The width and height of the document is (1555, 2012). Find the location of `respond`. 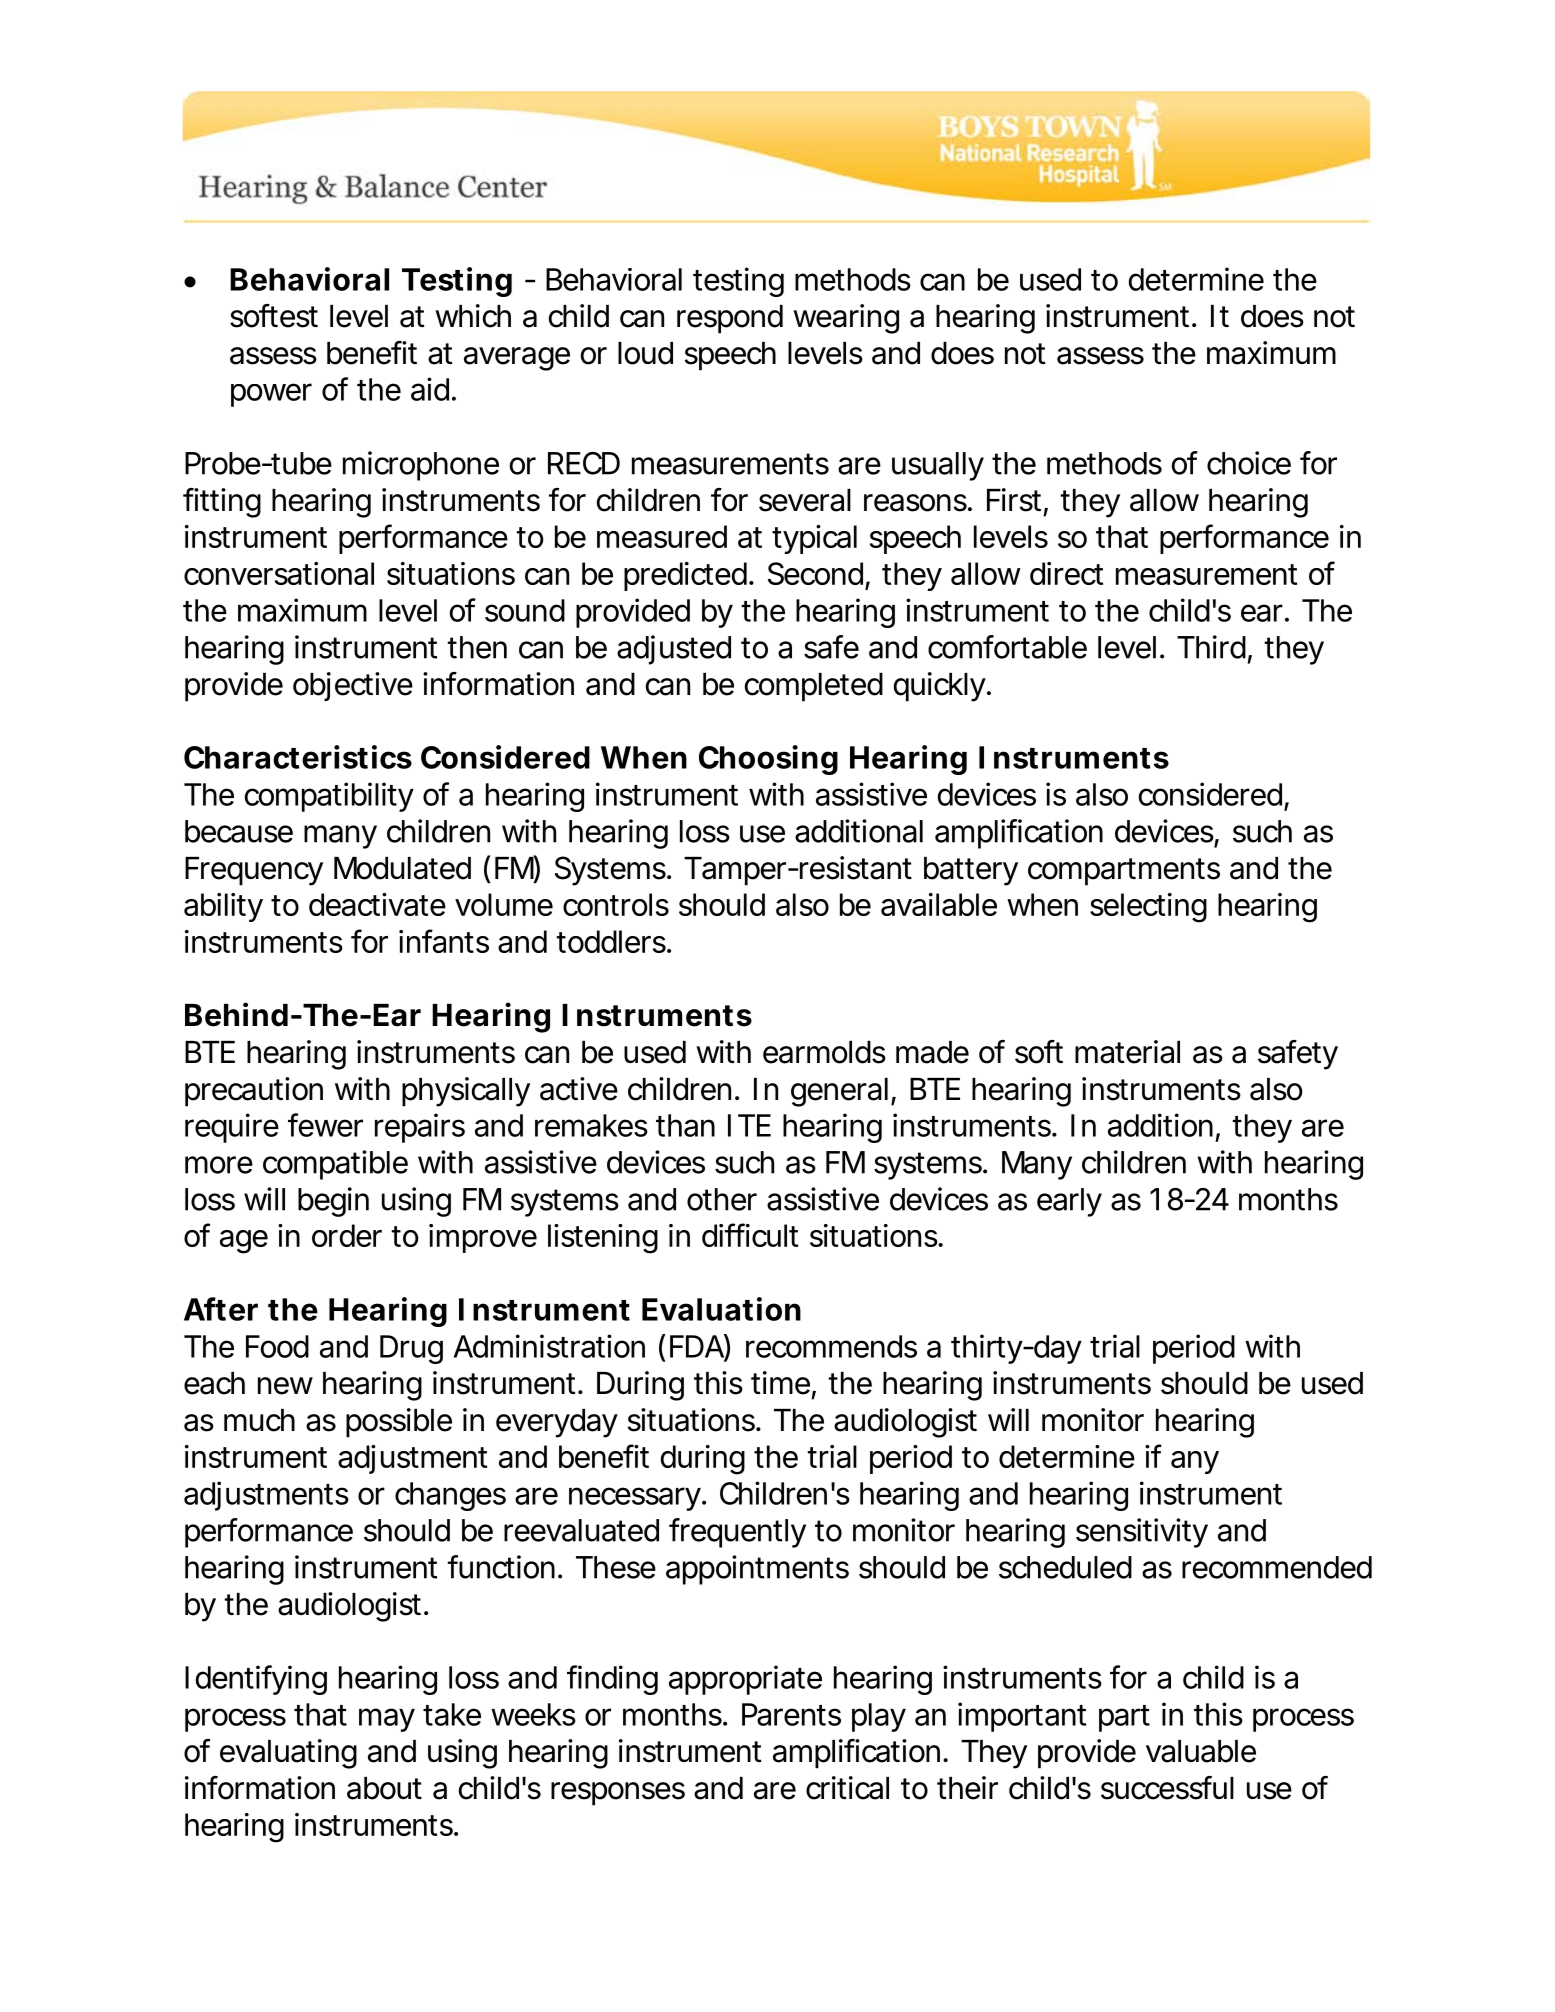

respond is located at coordinates (730, 319).
